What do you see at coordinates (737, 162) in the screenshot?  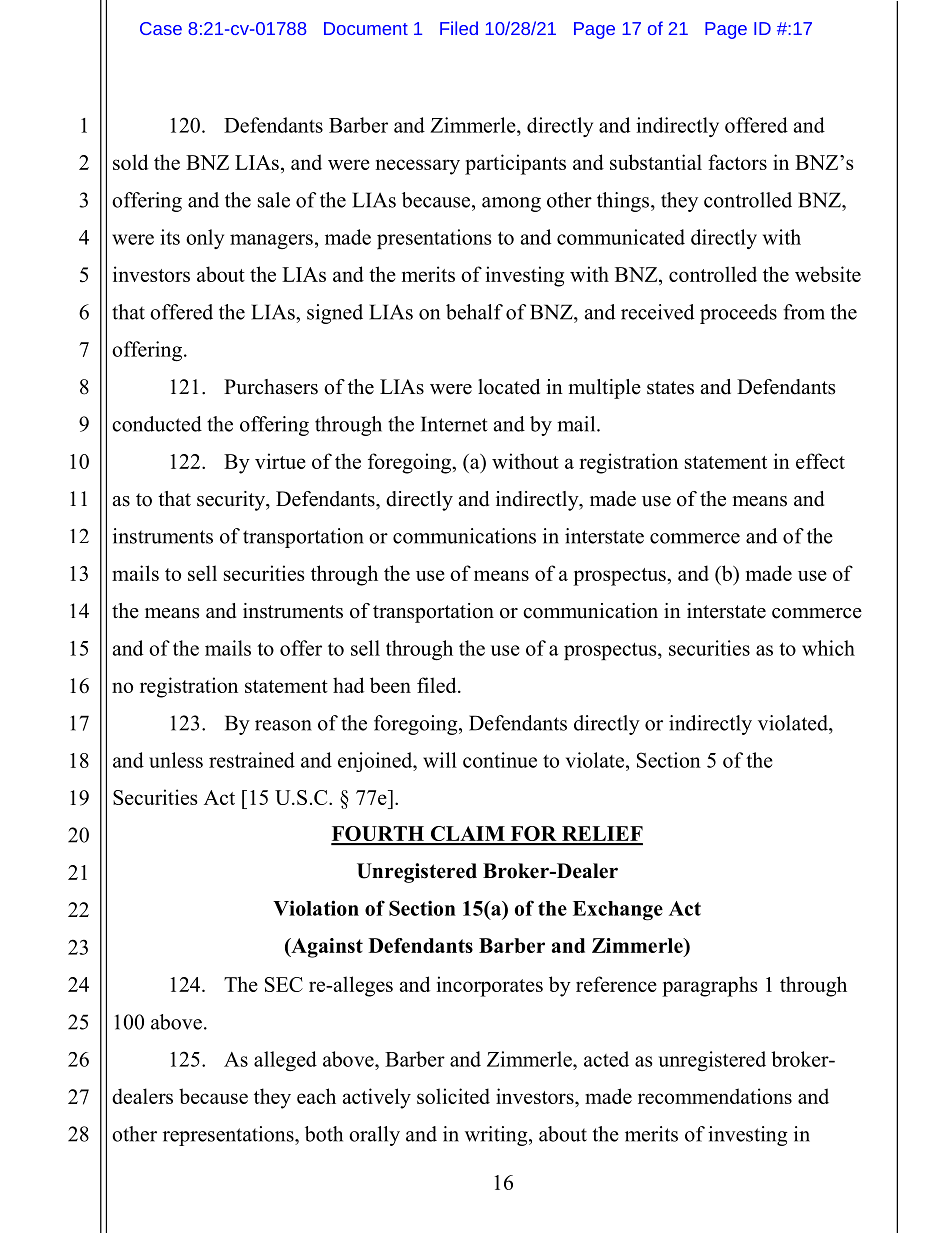 I see `factors` at bounding box center [737, 162].
